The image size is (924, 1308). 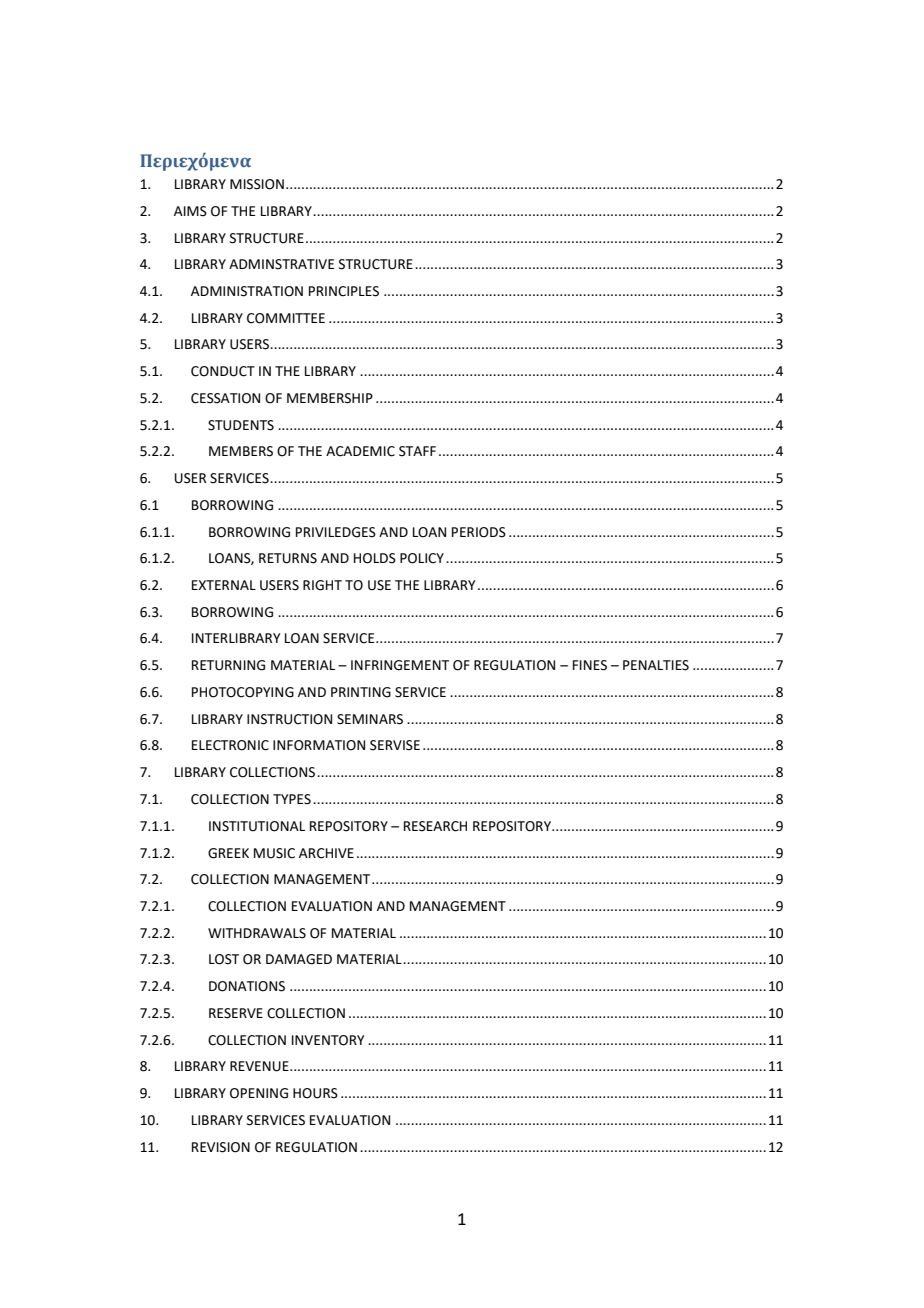 What do you see at coordinates (344, 291) in the screenshot?
I see `PRINCIPLES` at bounding box center [344, 291].
